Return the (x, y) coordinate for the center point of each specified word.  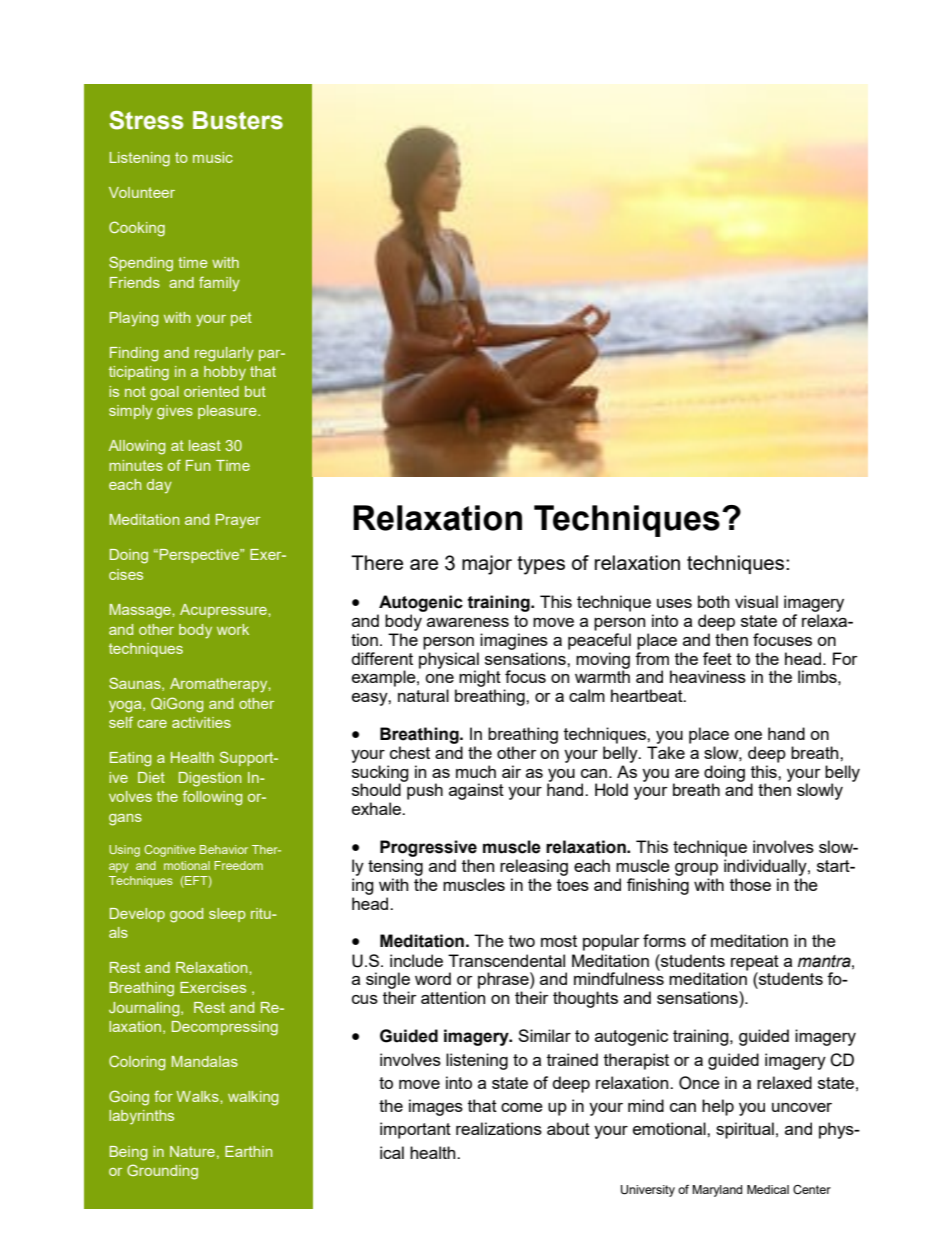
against (476, 791)
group (696, 869)
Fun (198, 465)
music (213, 157)
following (213, 798)
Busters (238, 120)
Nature (192, 1151)
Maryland (717, 1191)
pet (241, 319)
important (415, 1130)
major (487, 565)
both (713, 601)
